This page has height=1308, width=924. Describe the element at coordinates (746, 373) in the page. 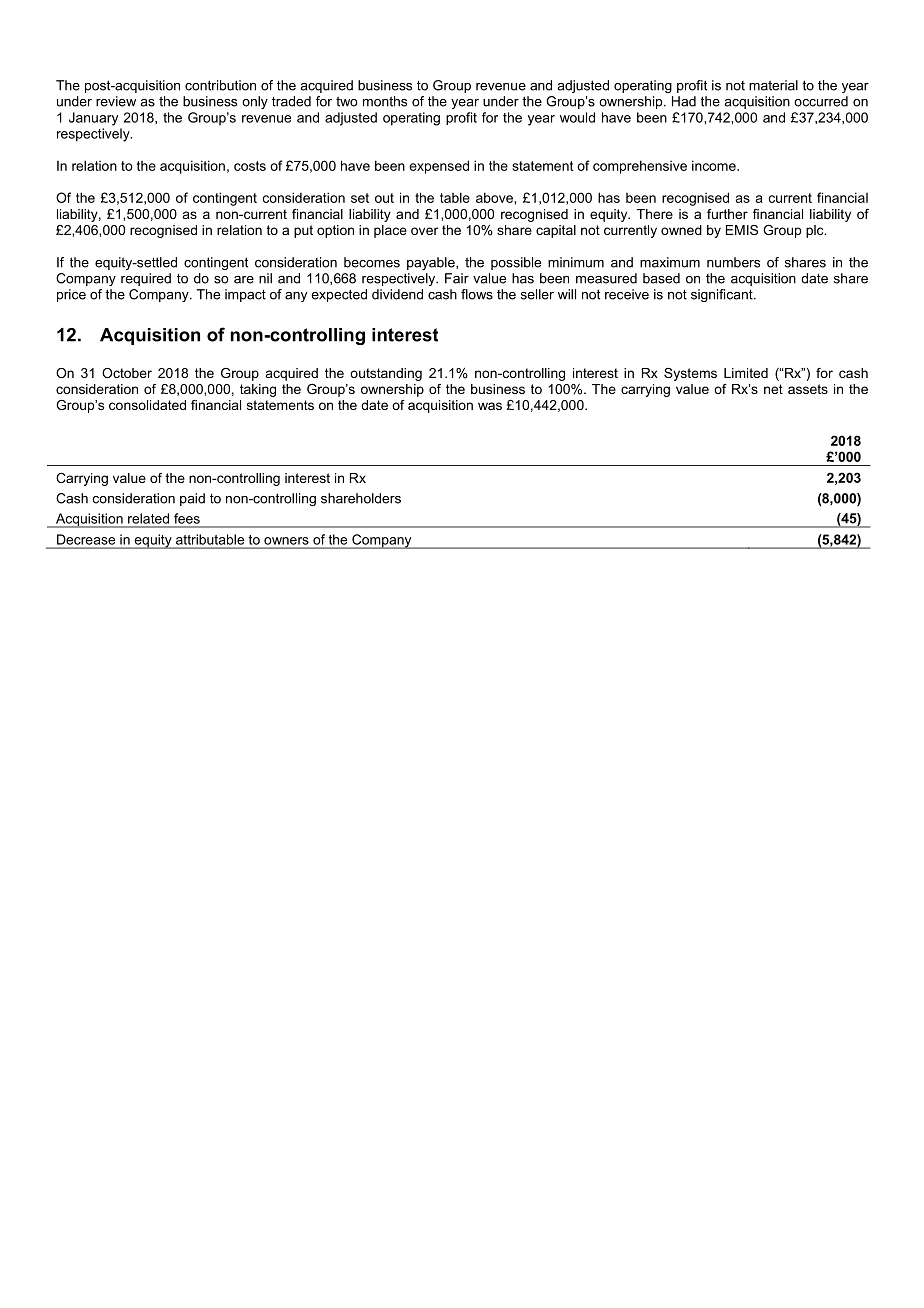

I see `Limited` at that location.
